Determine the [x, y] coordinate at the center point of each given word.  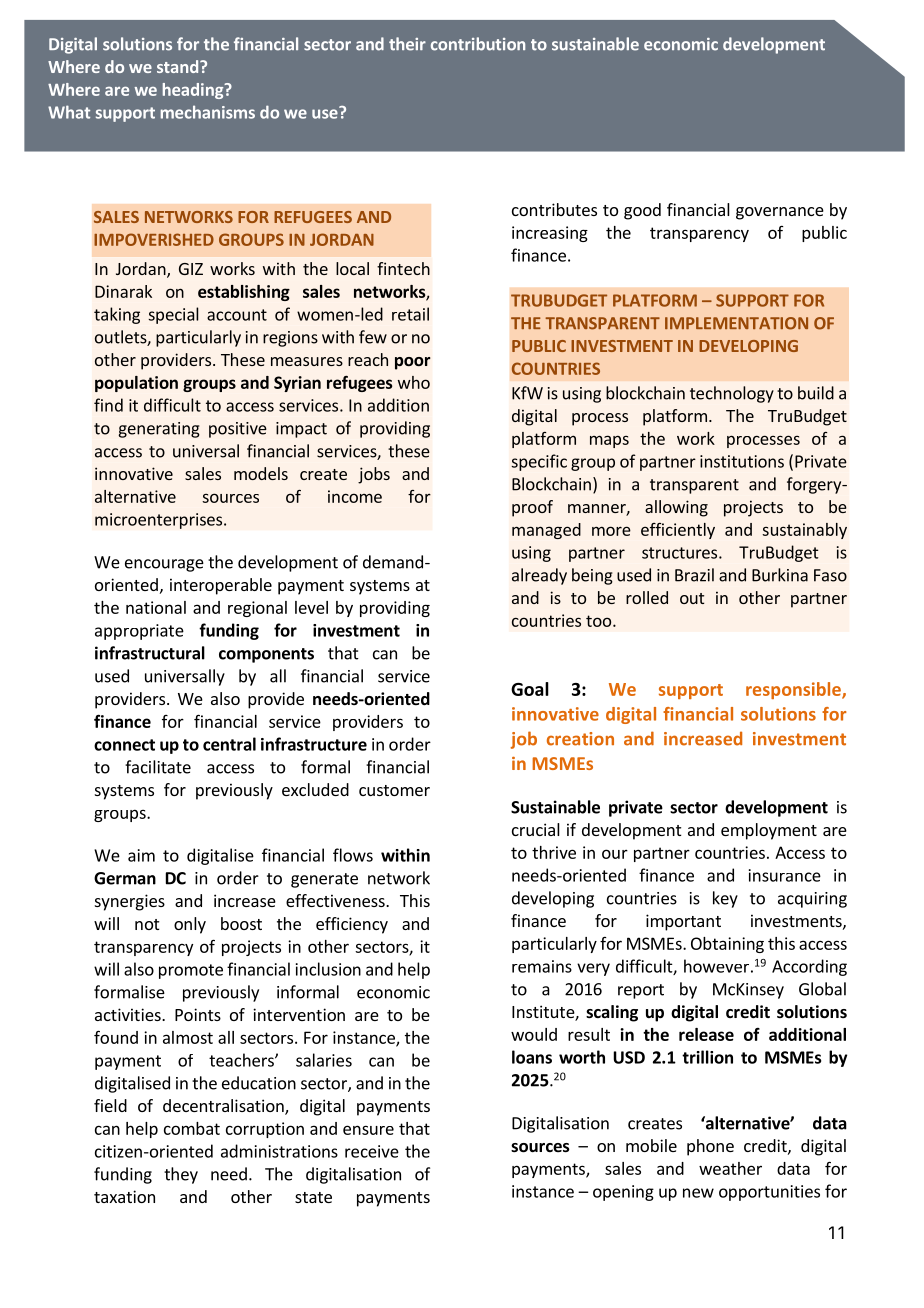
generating [159, 430]
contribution [478, 44]
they [181, 1175]
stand [179, 66]
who [414, 382]
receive [372, 1151]
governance [780, 213]
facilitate [158, 767]
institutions [742, 461]
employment [769, 831]
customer [394, 790]
